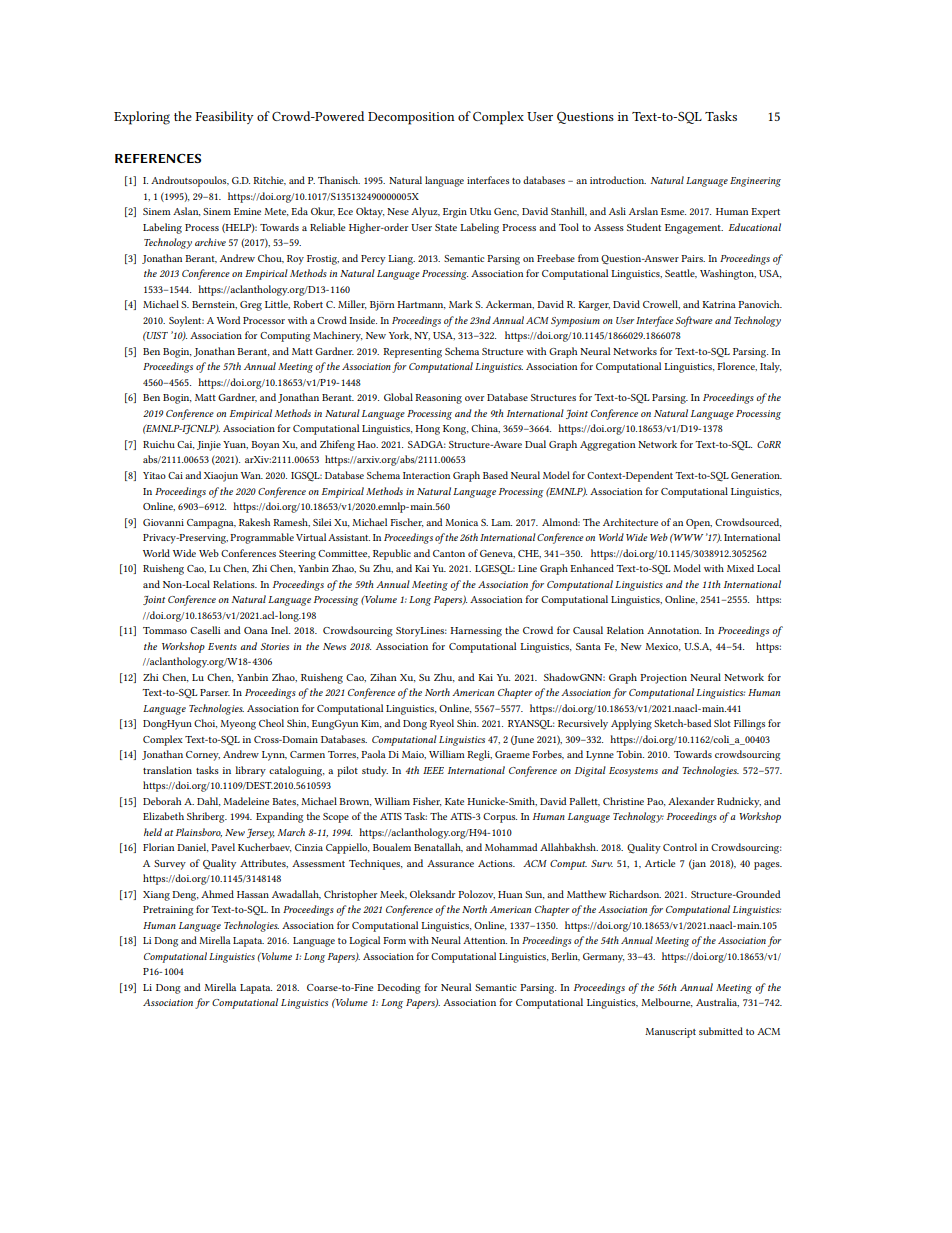 This page has width=952, height=1233. What do you see at coordinates (755, 182) in the page?
I see `Engineering` at bounding box center [755, 182].
